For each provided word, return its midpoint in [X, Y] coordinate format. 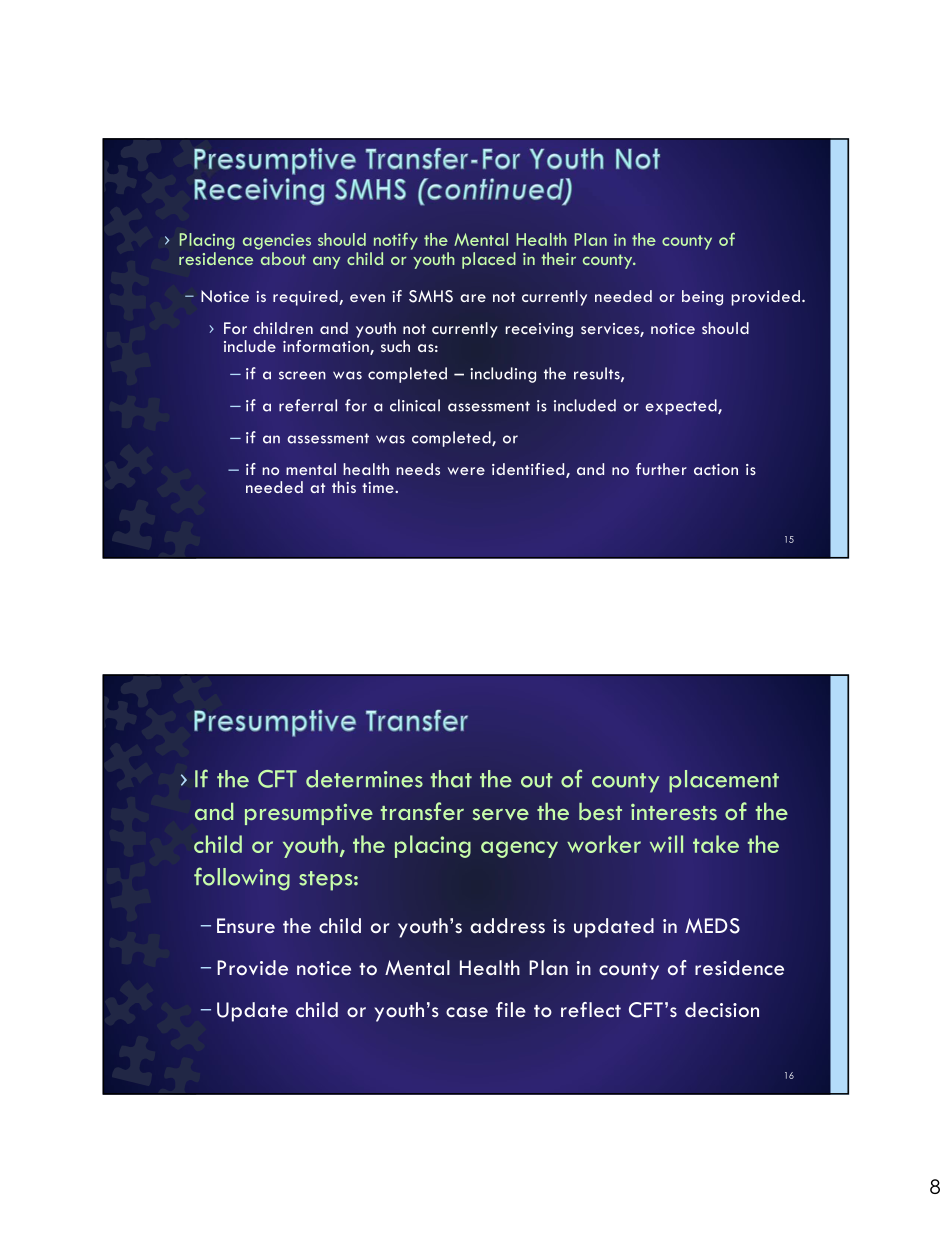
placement [724, 781]
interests [674, 812]
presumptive [309, 814]
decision [722, 1010]
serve [501, 814]
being [702, 298]
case [467, 1012]
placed [489, 260]
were [466, 471]
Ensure [246, 926]
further [661, 469]
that [451, 779]
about [283, 258]
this [344, 487]
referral [308, 405]
